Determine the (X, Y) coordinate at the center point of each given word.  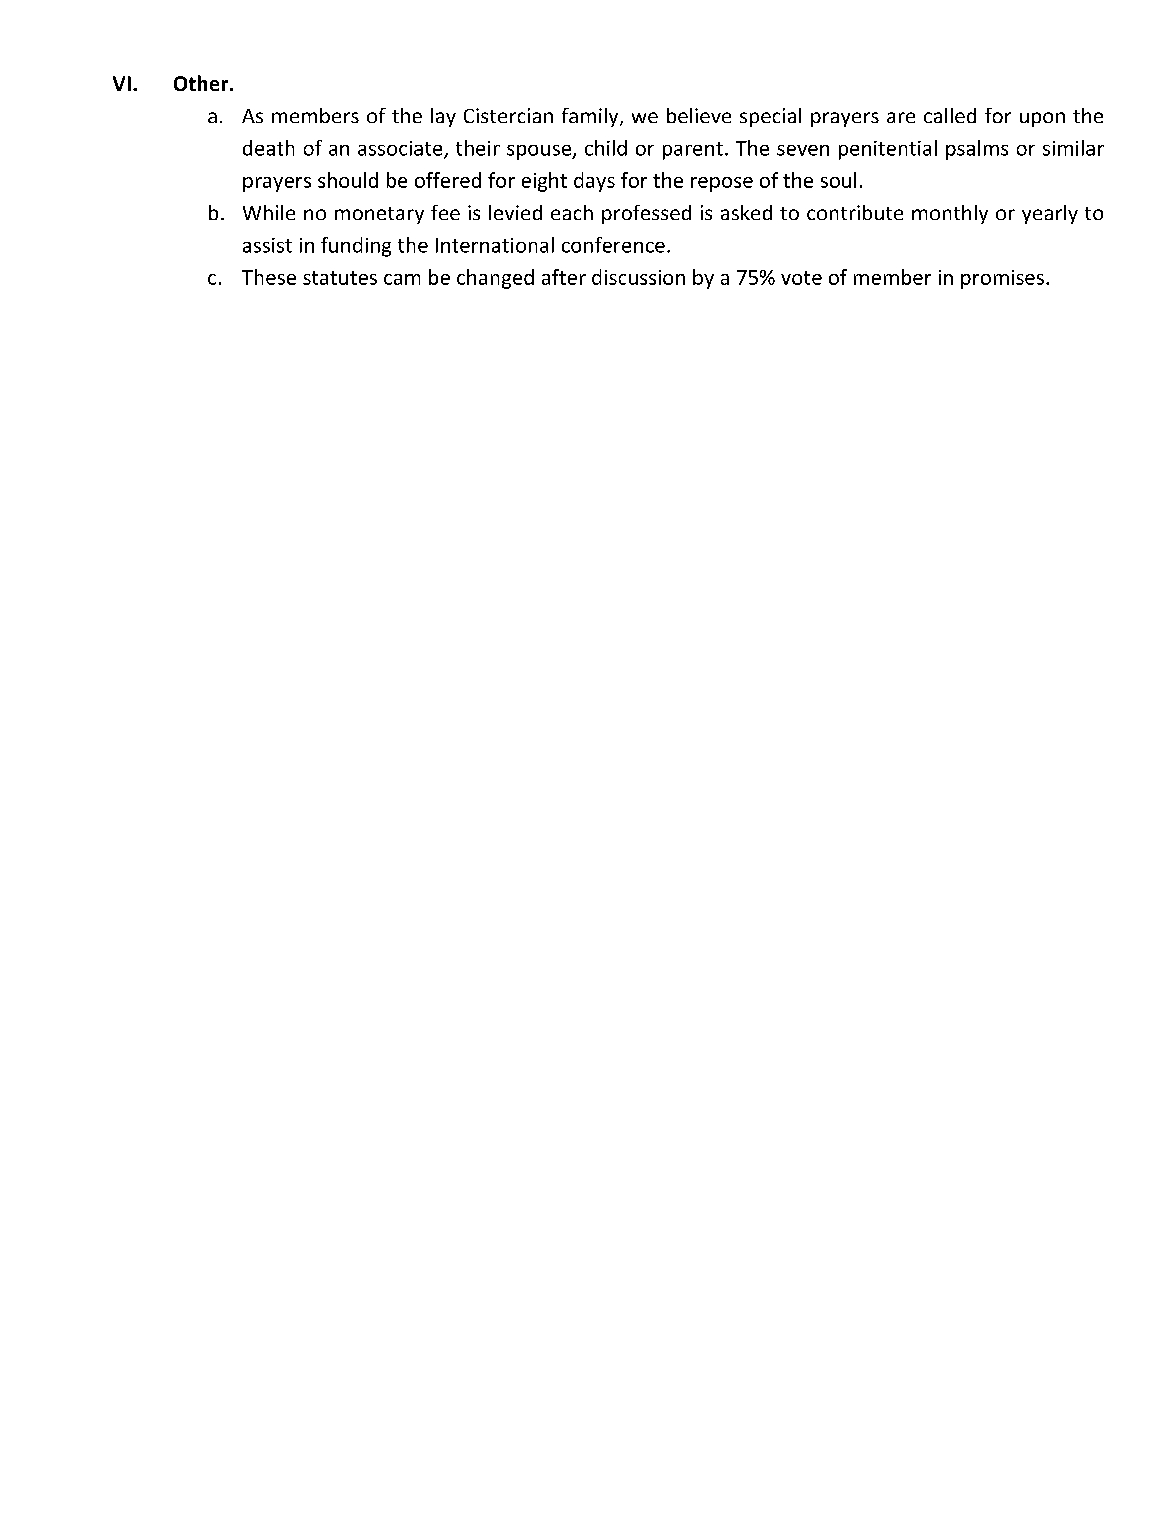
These (269, 277)
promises (1002, 279)
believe (699, 115)
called (950, 115)
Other (202, 83)
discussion (638, 277)
